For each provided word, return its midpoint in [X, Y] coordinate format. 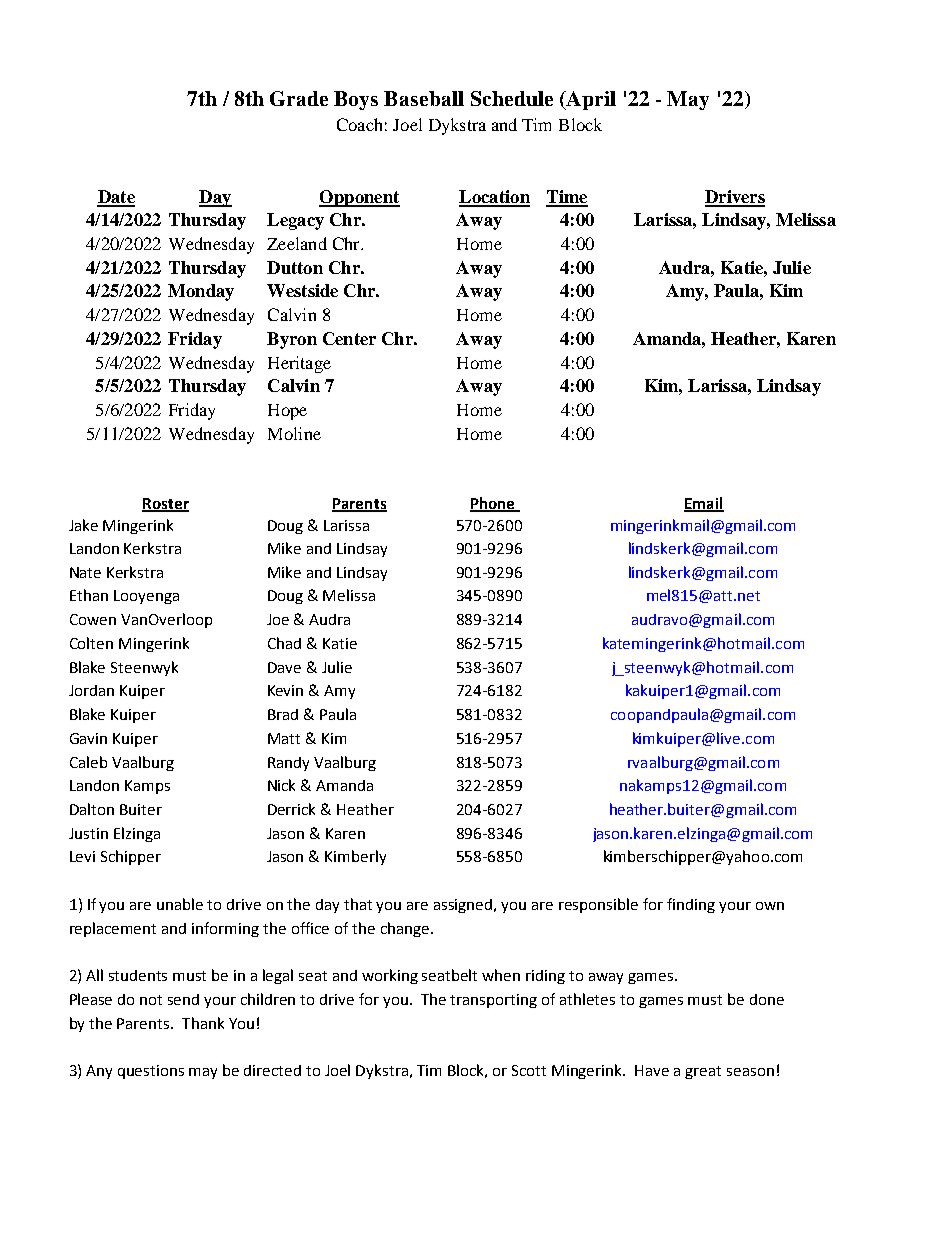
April [590, 100]
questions [151, 1072]
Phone [493, 504]
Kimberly [355, 857]
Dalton [92, 809]
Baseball [424, 98]
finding [691, 905]
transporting [493, 1001]
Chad [284, 643]
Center [349, 338]
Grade [299, 98]
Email [704, 504]
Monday [201, 292]
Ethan [89, 595]
